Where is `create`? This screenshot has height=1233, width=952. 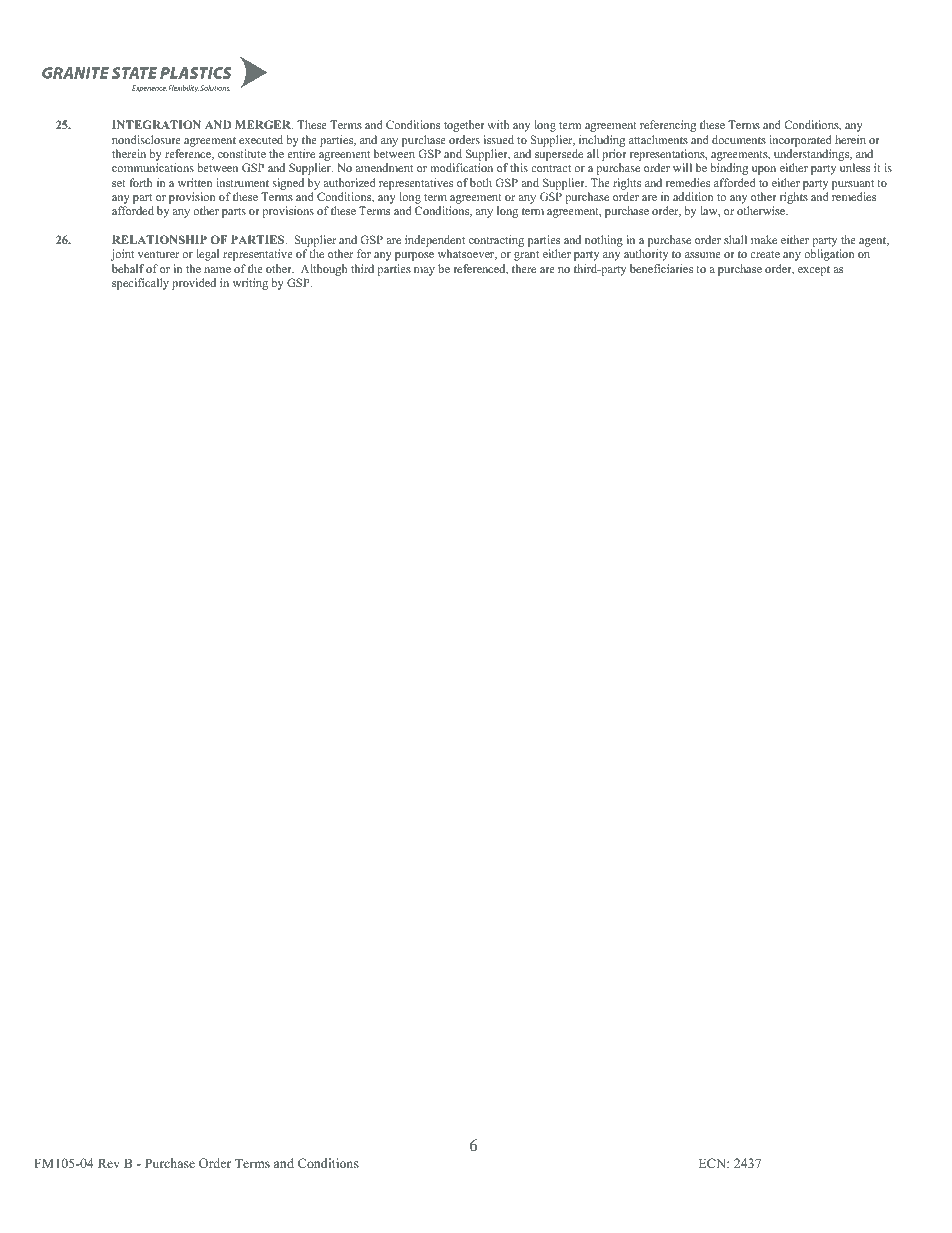
create is located at coordinates (765, 254).
